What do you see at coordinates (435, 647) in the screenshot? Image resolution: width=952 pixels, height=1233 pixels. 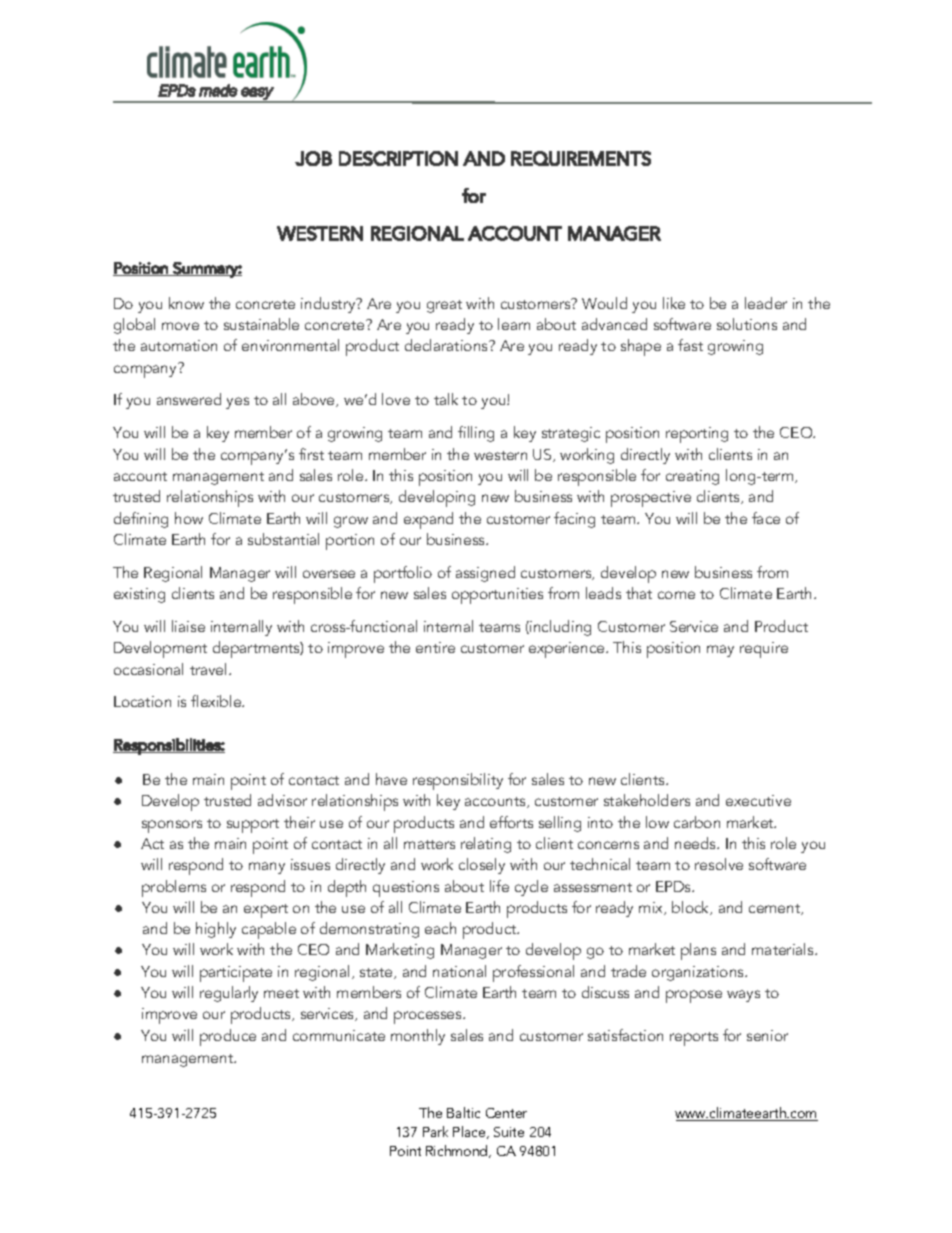 I see `entire` at bounding box center [435, 647].
